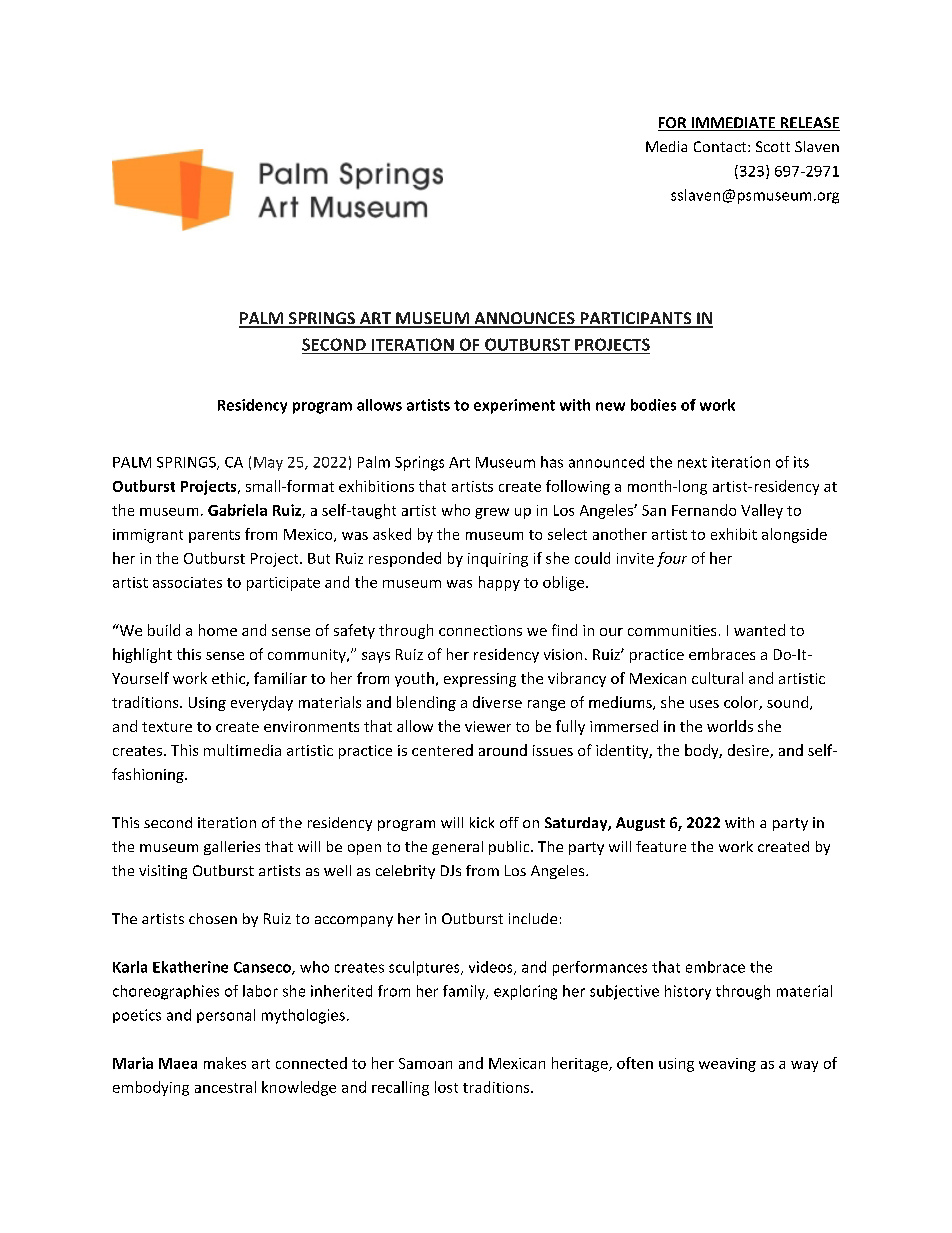 The image size is (952, 1233). What do you see at coordinates (524, 319) in the screenshot?
I see `ANNOUNCES` at bounding box center [524, 319].
